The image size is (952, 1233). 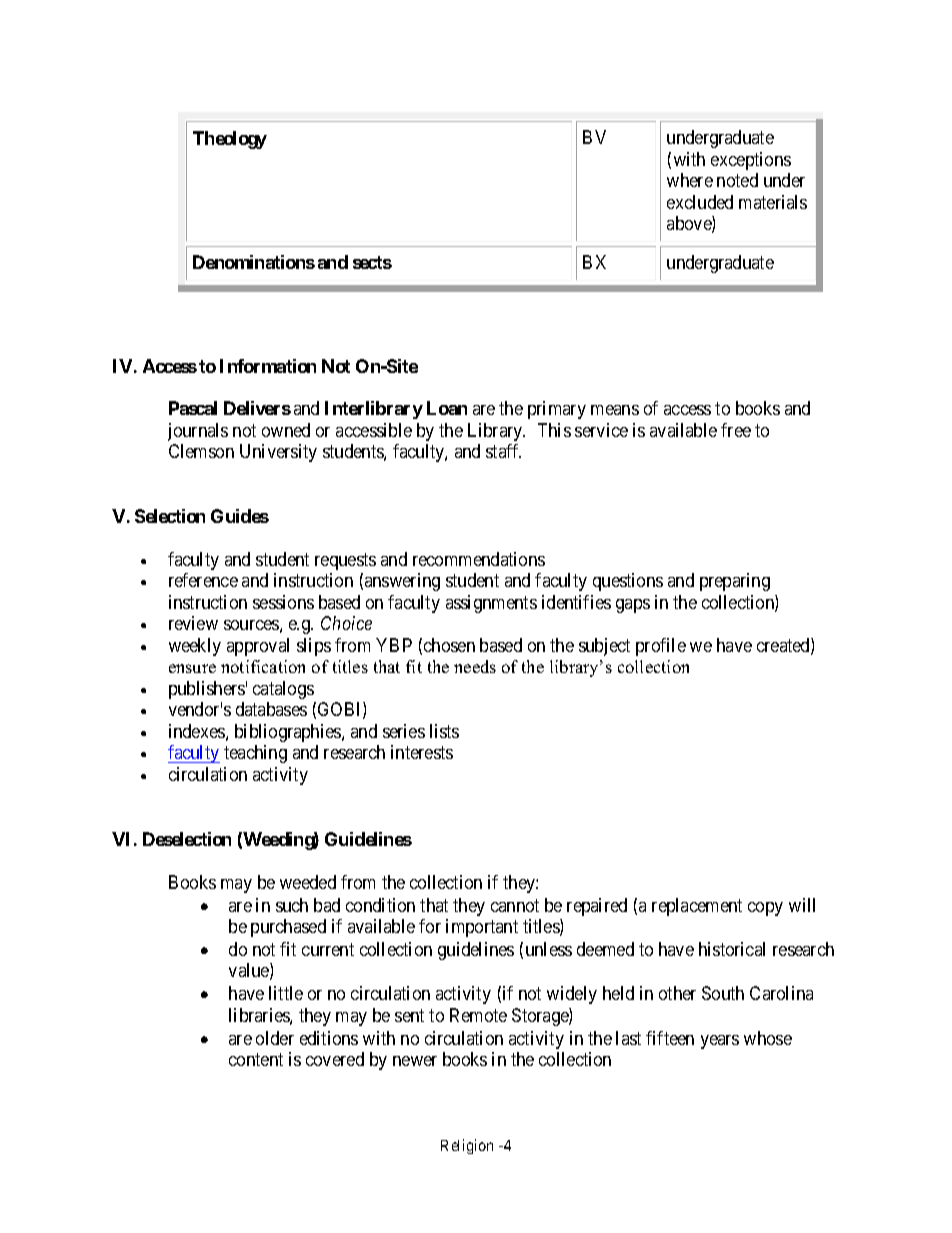 What do you see at coordinates (690, 180) in the page?
I see `where` at bounding box center [690, 180].
